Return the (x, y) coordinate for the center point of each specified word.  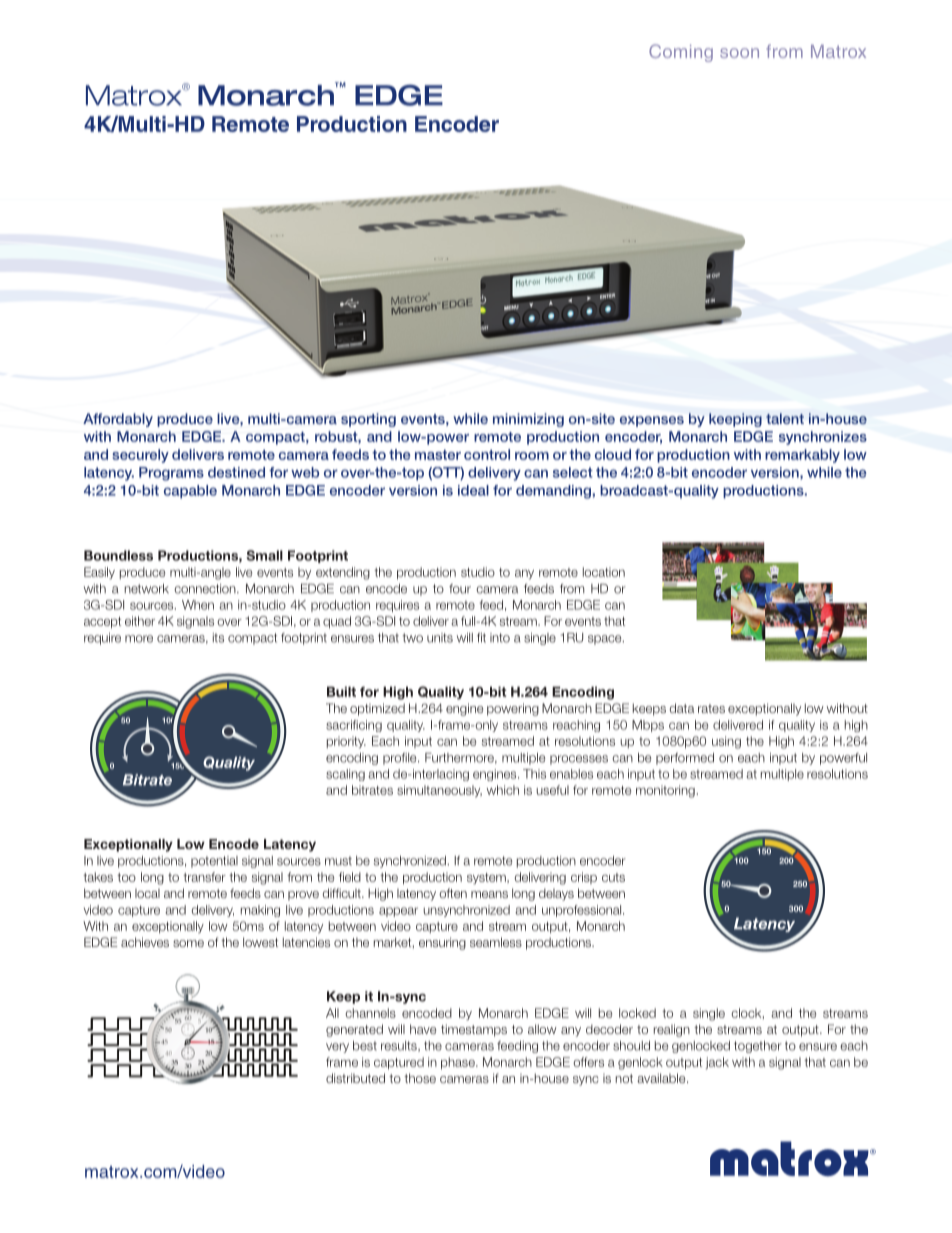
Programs (171, 474)
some (188, 943)
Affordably (118, 420)
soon (739, 53)
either (140, 621)
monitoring (665, 791)
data (682, 708)
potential (214, 862)
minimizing (528, 420)
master (438, 455)
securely (140, 456)
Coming (681, 53)
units (440, 638)
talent (785, 418)
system (487, 878)
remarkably (802, 456)
